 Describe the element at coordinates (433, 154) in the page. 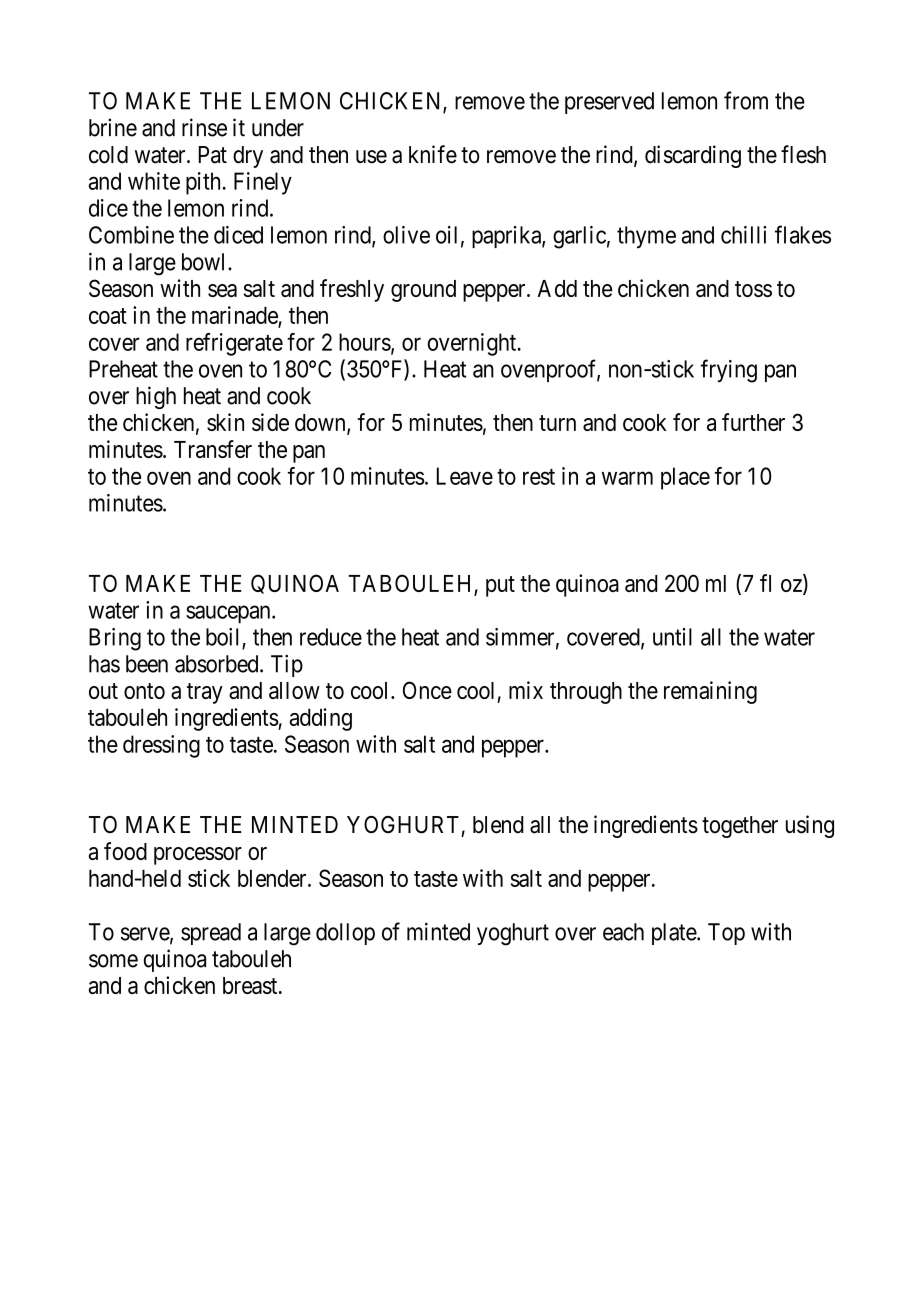

I see `knife` at that location.
